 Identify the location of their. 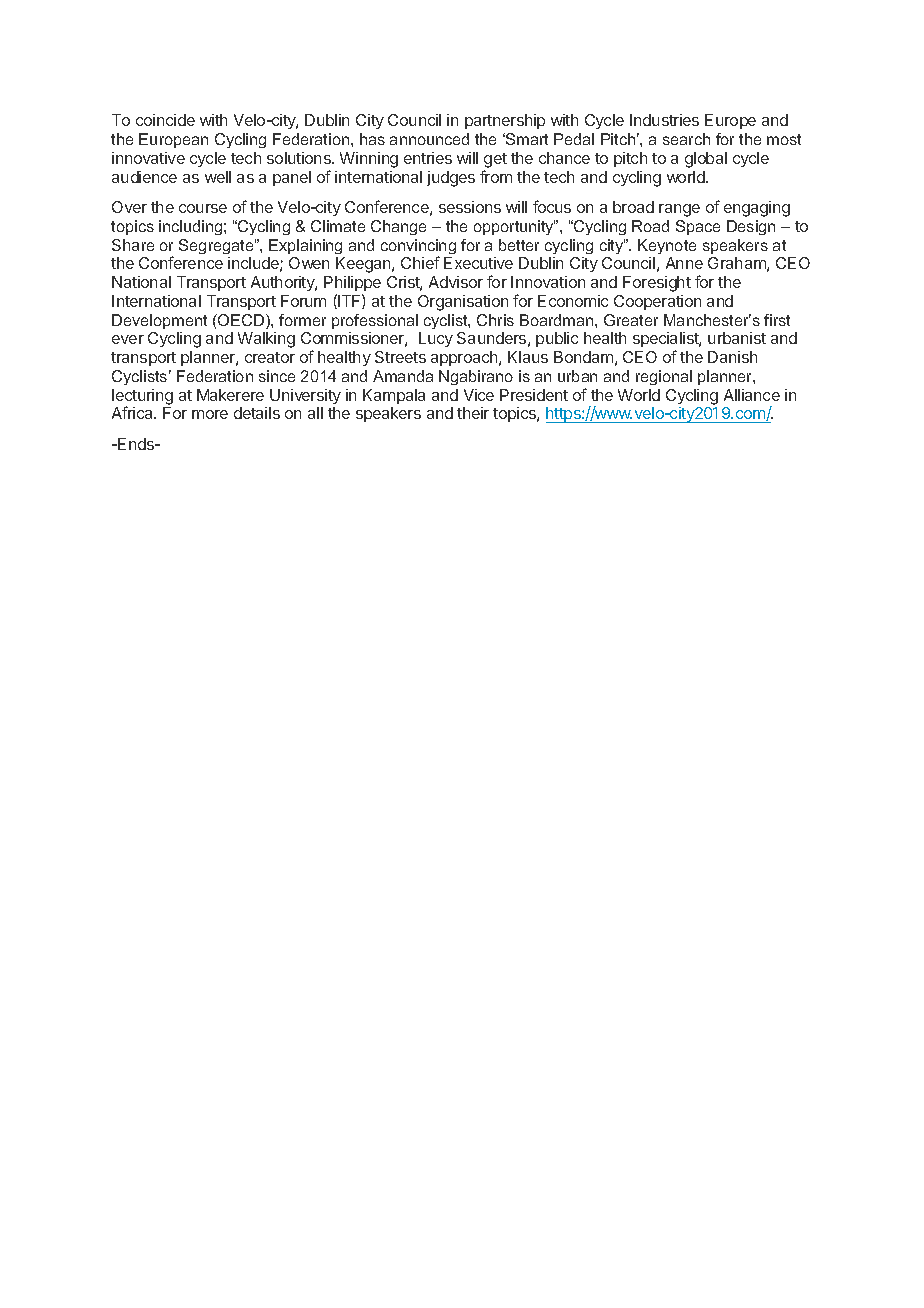
(473, 413).
